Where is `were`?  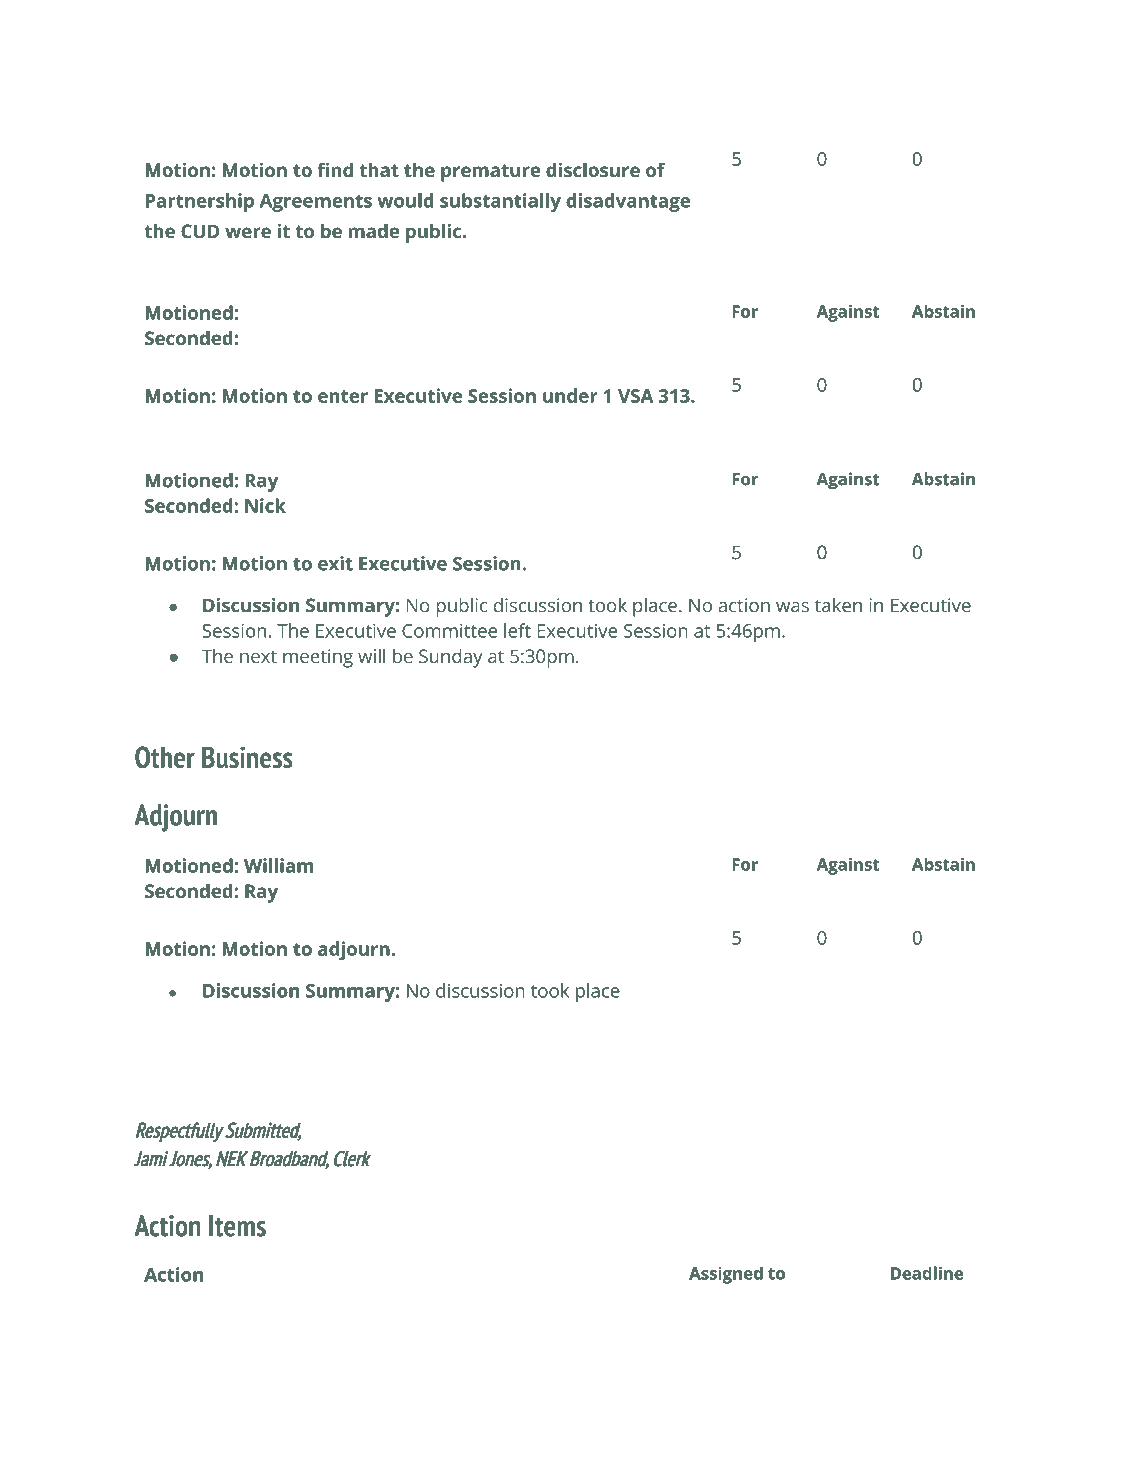 were is located at coordinates (248, 232).
